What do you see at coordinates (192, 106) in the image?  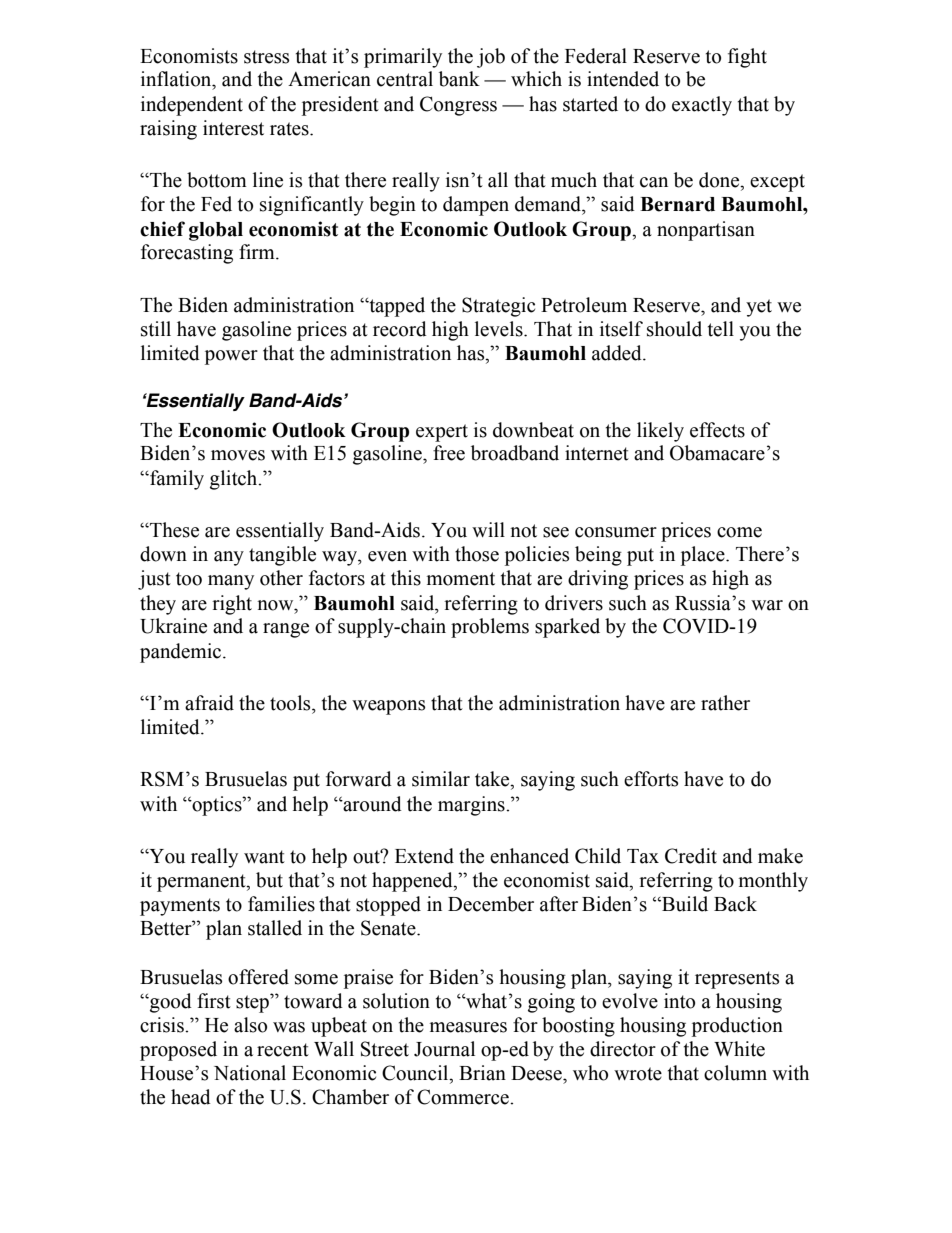 I see `independent` at bounding box center [192, 106].
